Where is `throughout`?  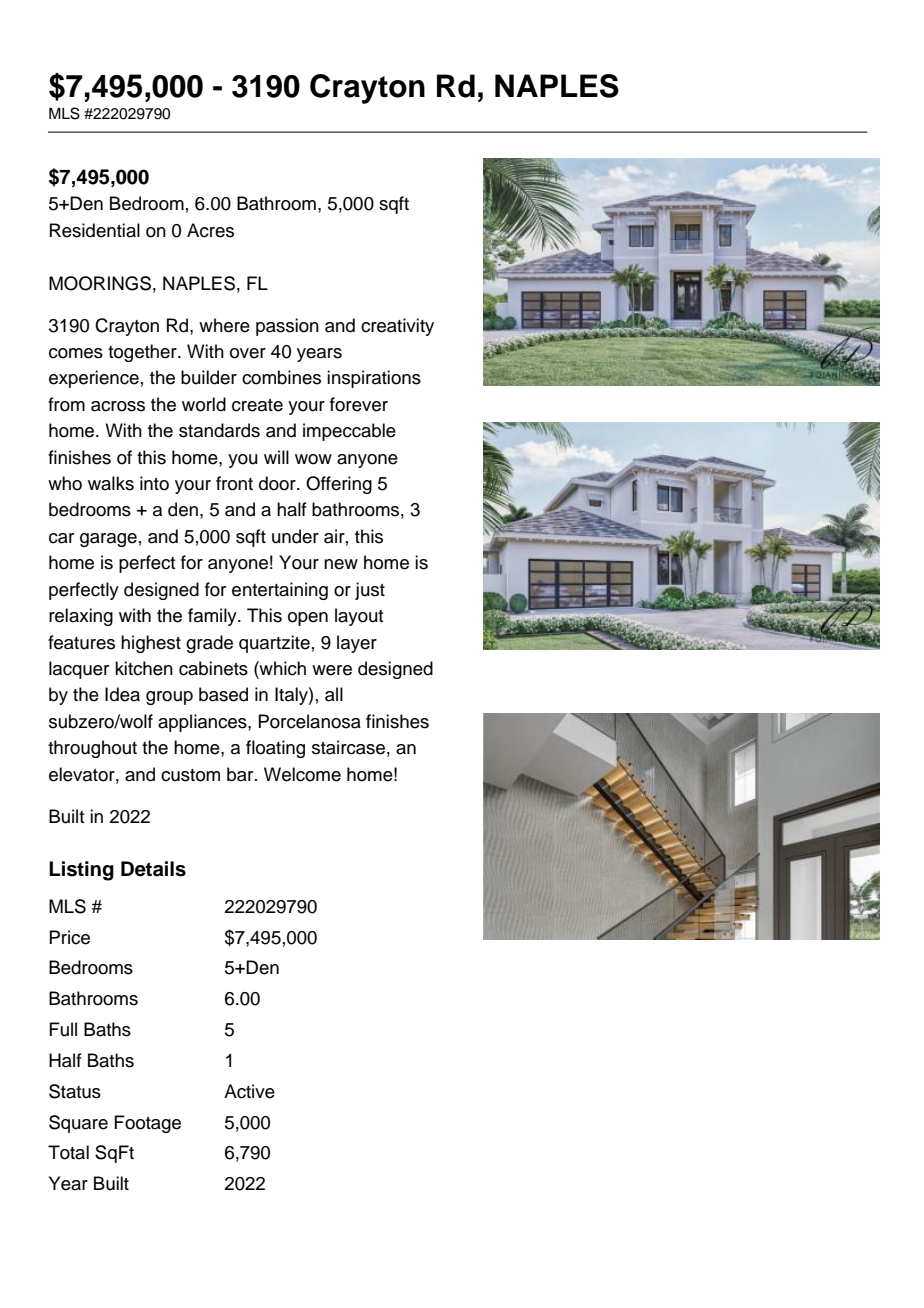 throughout is located at coordinates (92, 749).
